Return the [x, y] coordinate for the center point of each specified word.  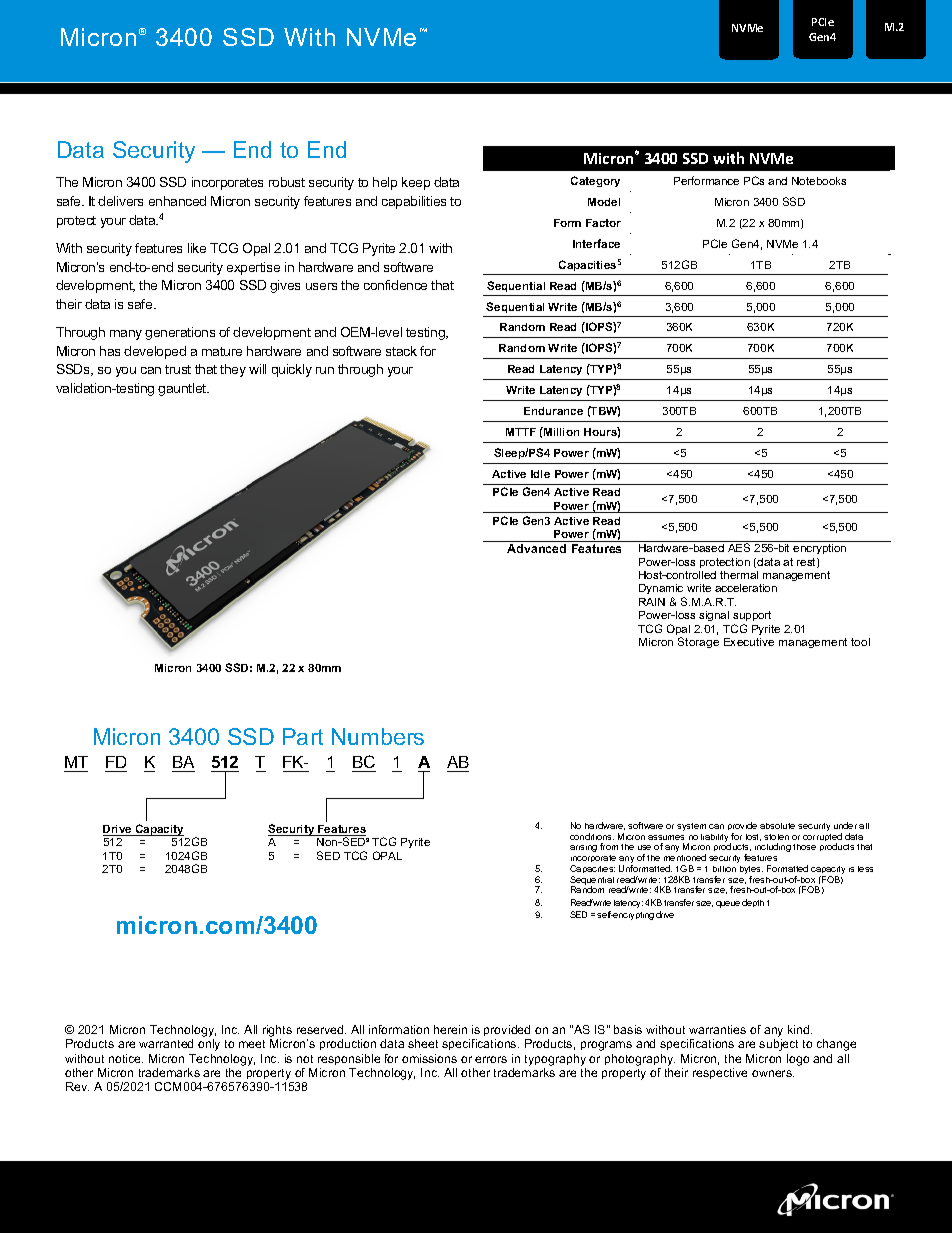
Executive [749, 642]
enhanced [177, 201]
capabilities [414, 202]
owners [773, 1073]
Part [303, 736]
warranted [166, 1043]
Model [604, 202]
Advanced [536, 548]
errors [491, 1059]
